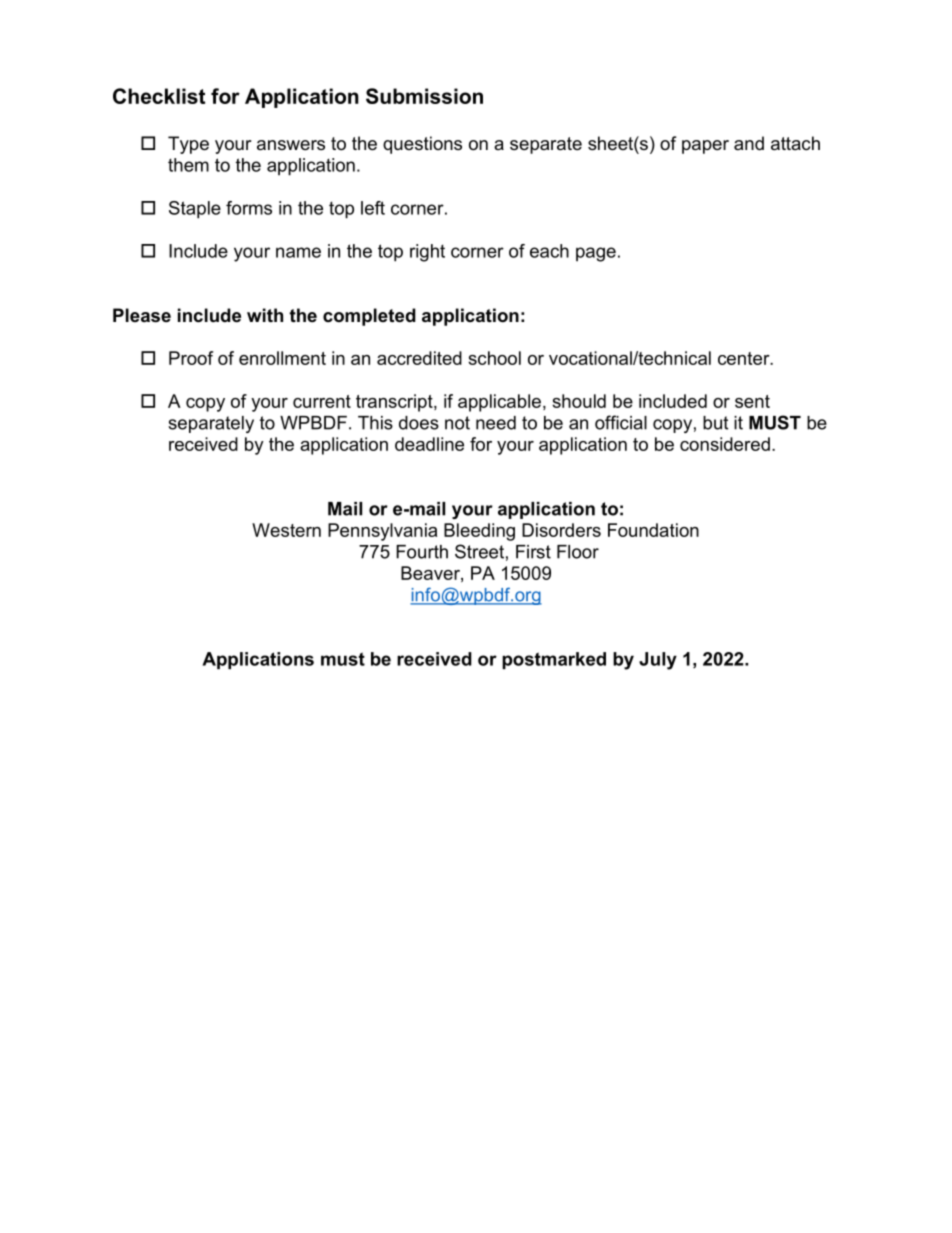 Image resolution: width=952 pixels, height=1233 pixels. Describe the element at coordinates (745, 358) in the screenshot. I see `center` at that location.
